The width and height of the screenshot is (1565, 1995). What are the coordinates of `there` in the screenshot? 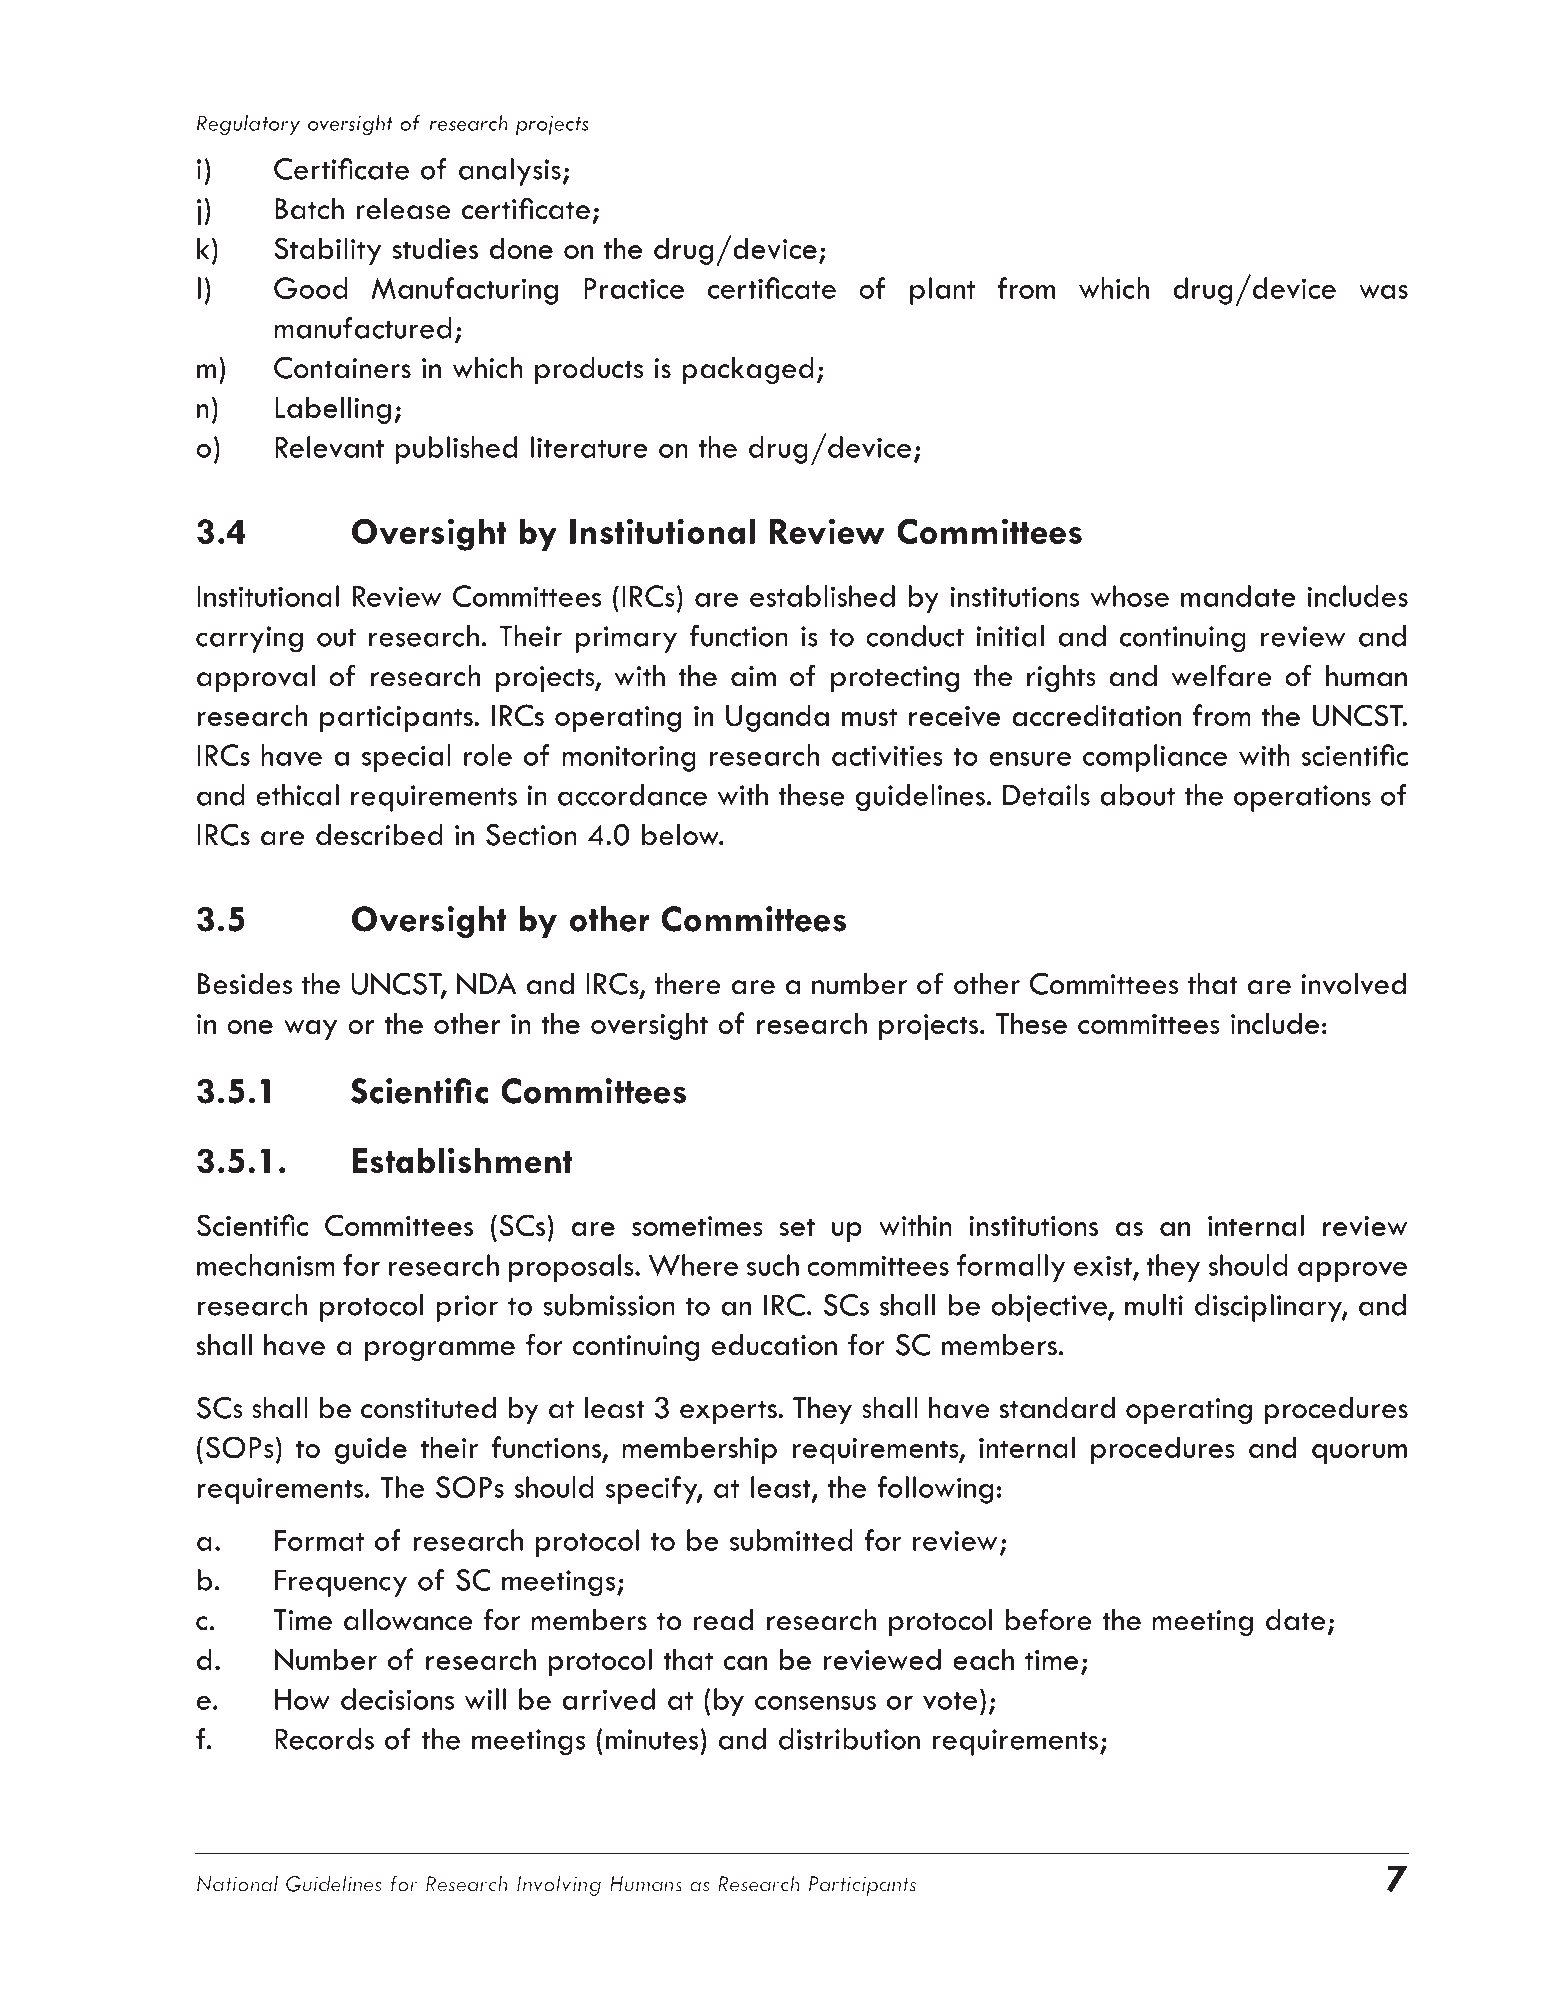 It's located at (688, 984).
